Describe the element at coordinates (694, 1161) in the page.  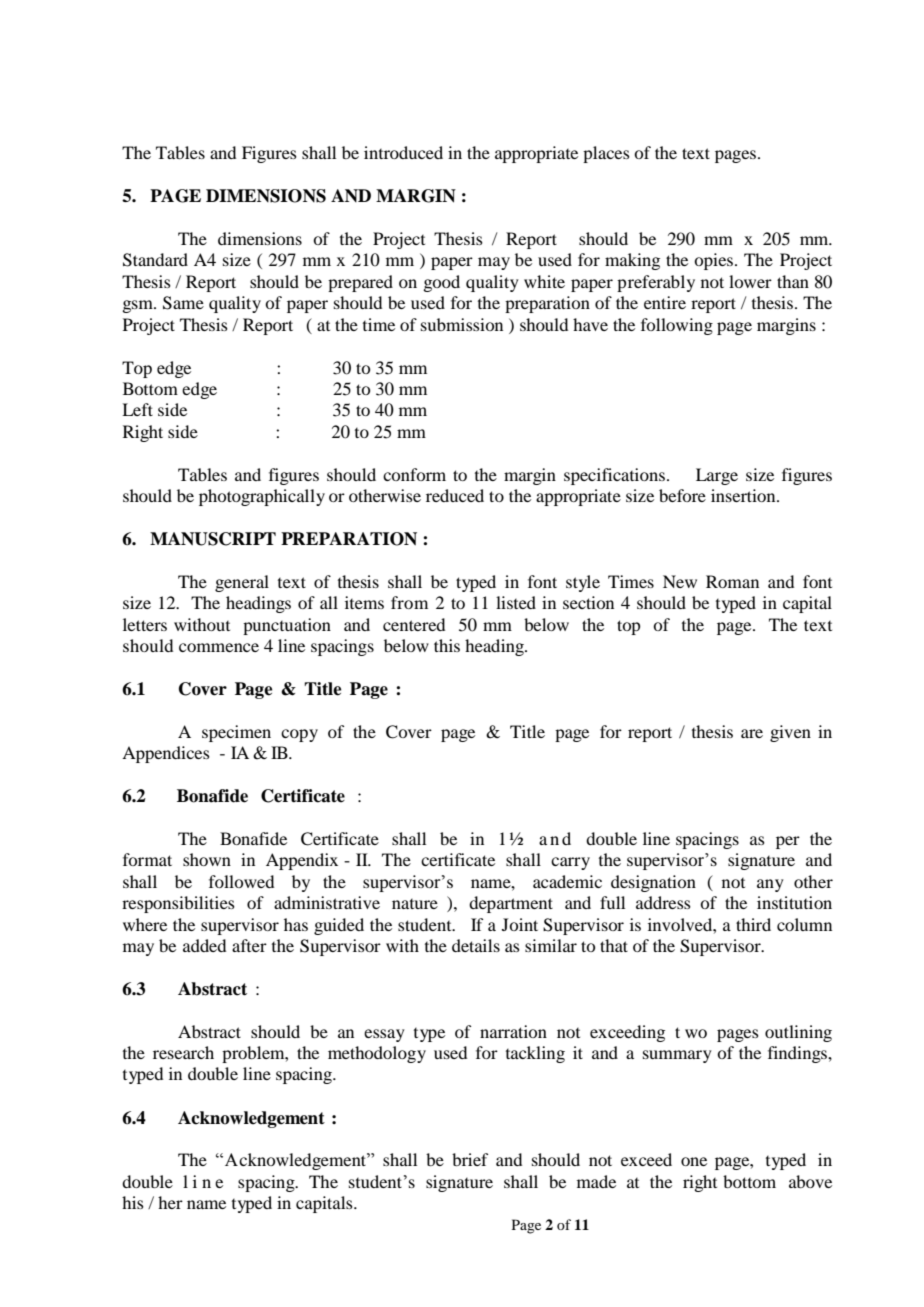
I see `one` at that location.
